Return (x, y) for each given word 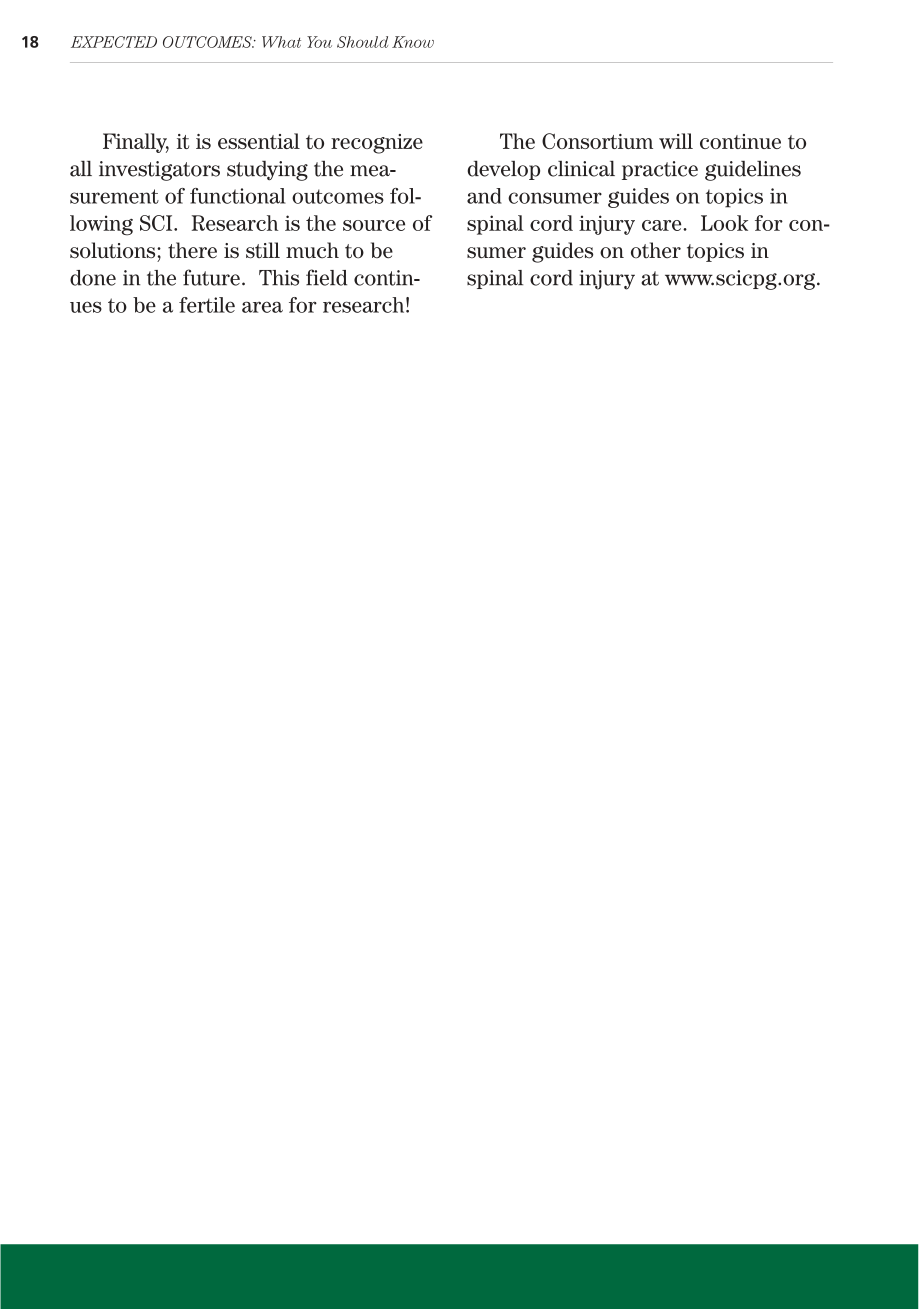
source (374, 225)
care (663, 225)
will (676, 141)
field (326, 277)
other (656, 250)
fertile (207, 305)
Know (413, 42)
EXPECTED (114, 42)
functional (238, 196)
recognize (377, 144)
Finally (136, 143)
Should (362, 42)
